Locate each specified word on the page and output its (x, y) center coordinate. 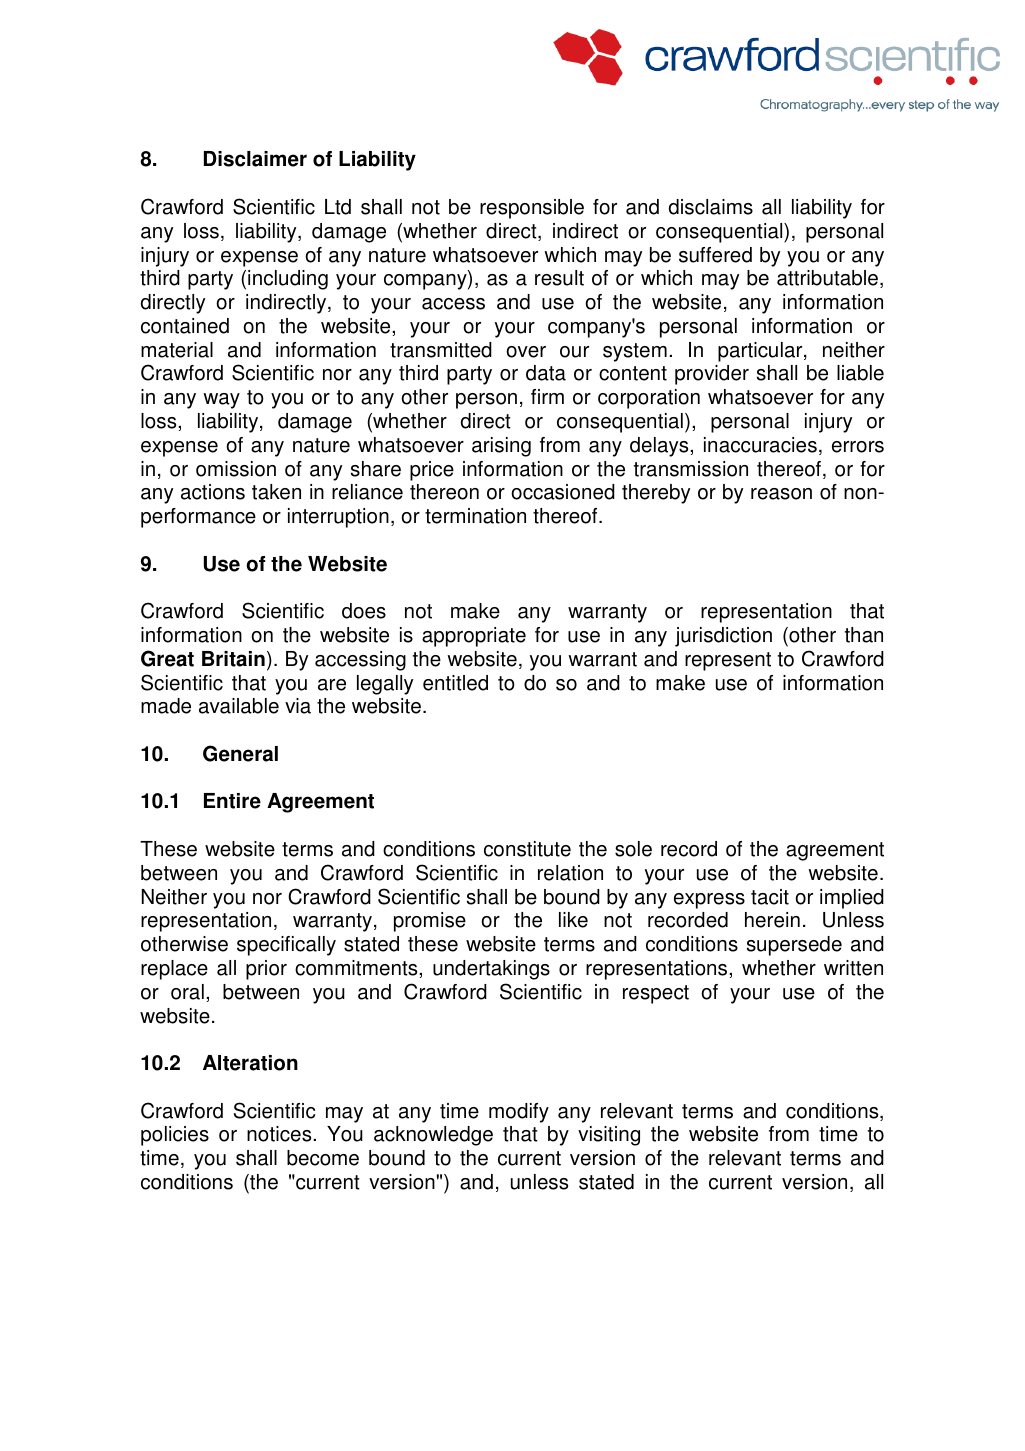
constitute (527, 849)
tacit (770, 897)
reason (781, 494)
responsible (532, 209)
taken (276, 492)
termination (475, 516)
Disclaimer (255, 159)
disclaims (711, 207)
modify (519, 1113)
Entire (232, 801)
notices (280, 1134)
